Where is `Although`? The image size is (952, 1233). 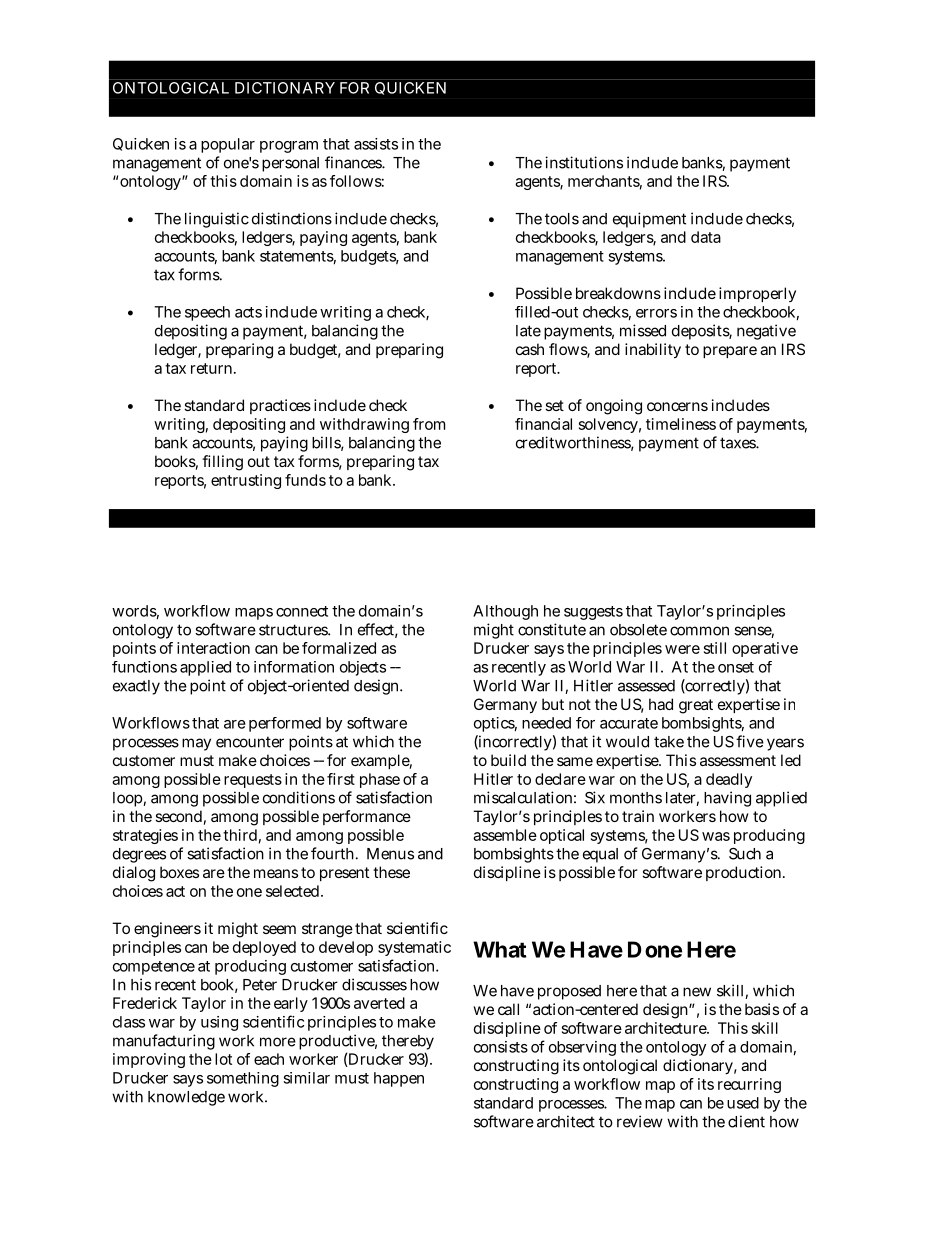 Although is located at coordinates (505, 612).
